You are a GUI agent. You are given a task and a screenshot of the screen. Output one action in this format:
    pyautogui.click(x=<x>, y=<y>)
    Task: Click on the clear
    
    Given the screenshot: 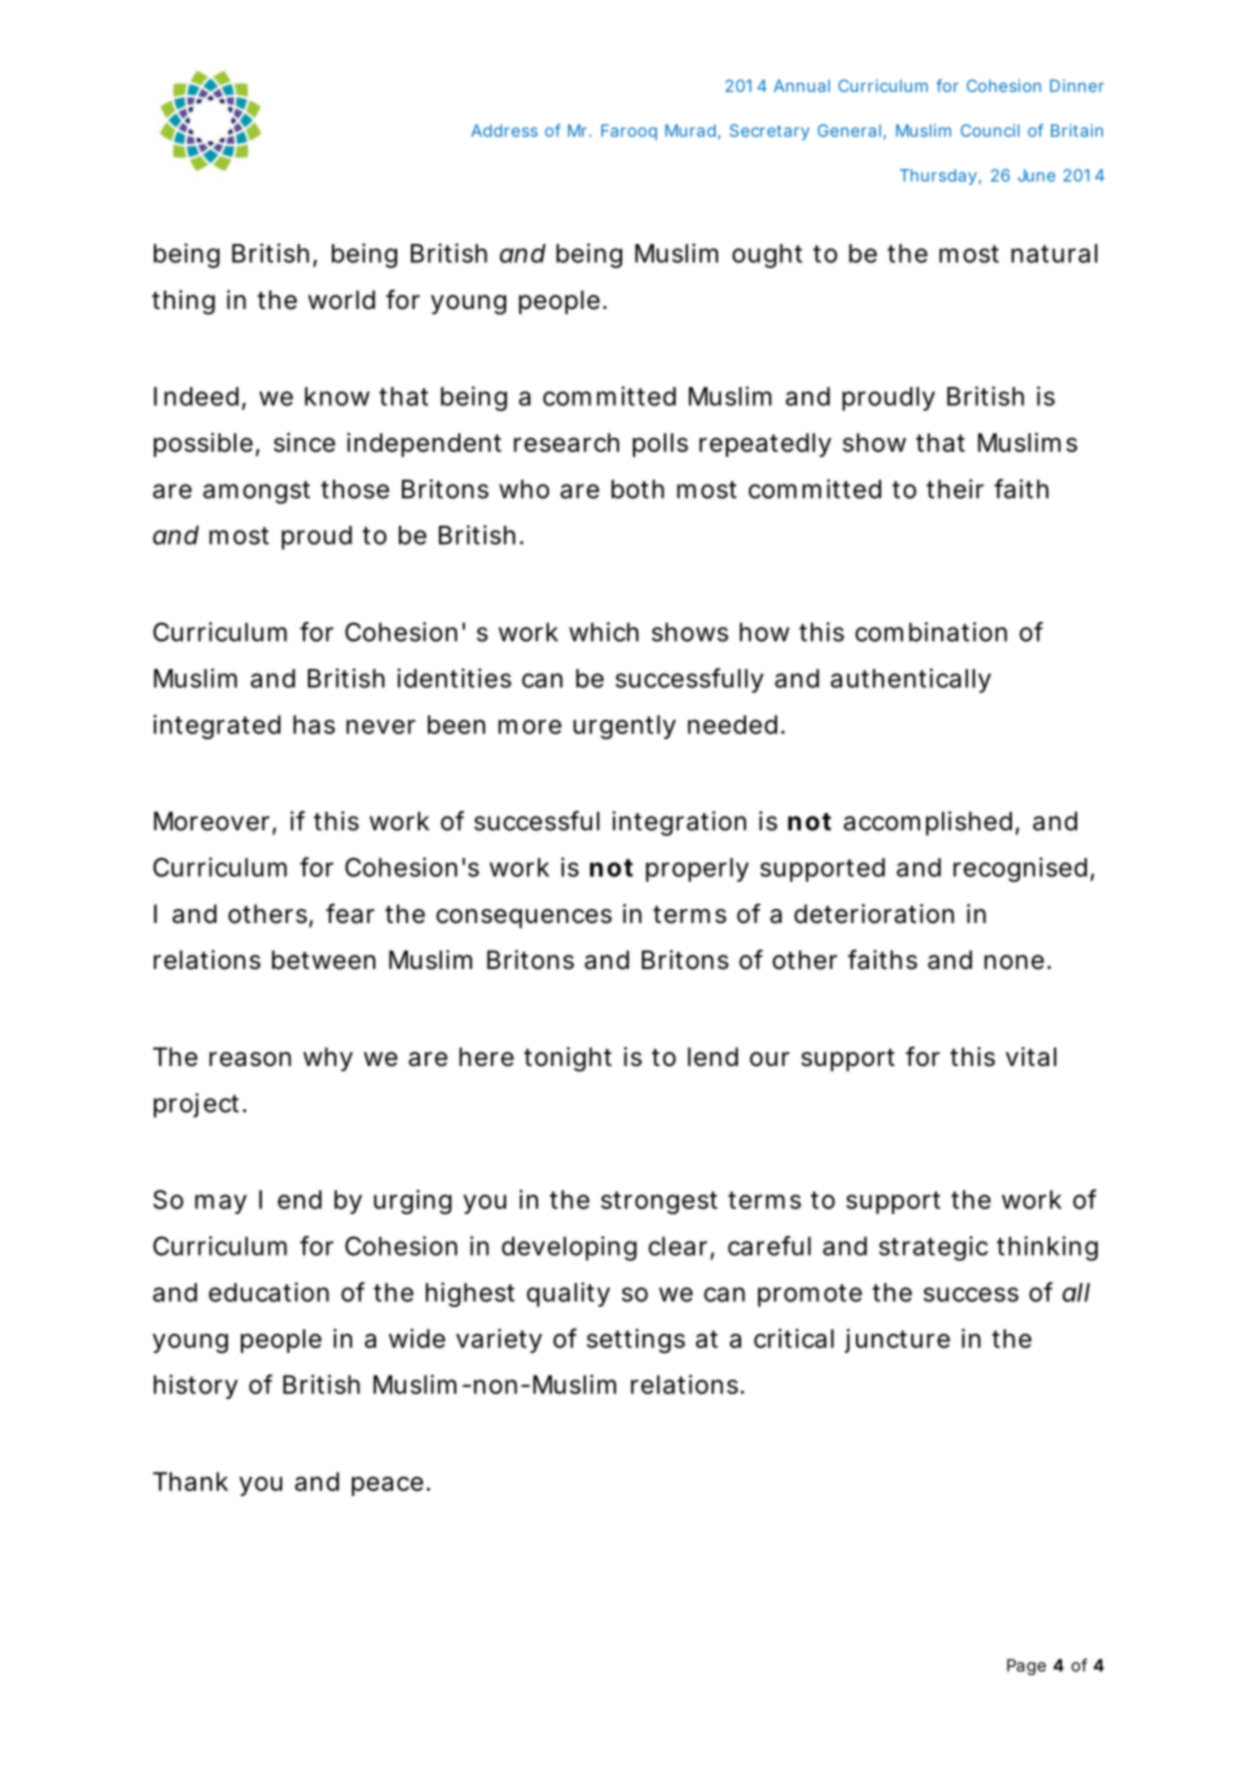 What is the action you would take?
    pyautogui.click(x=678, y=1246)
